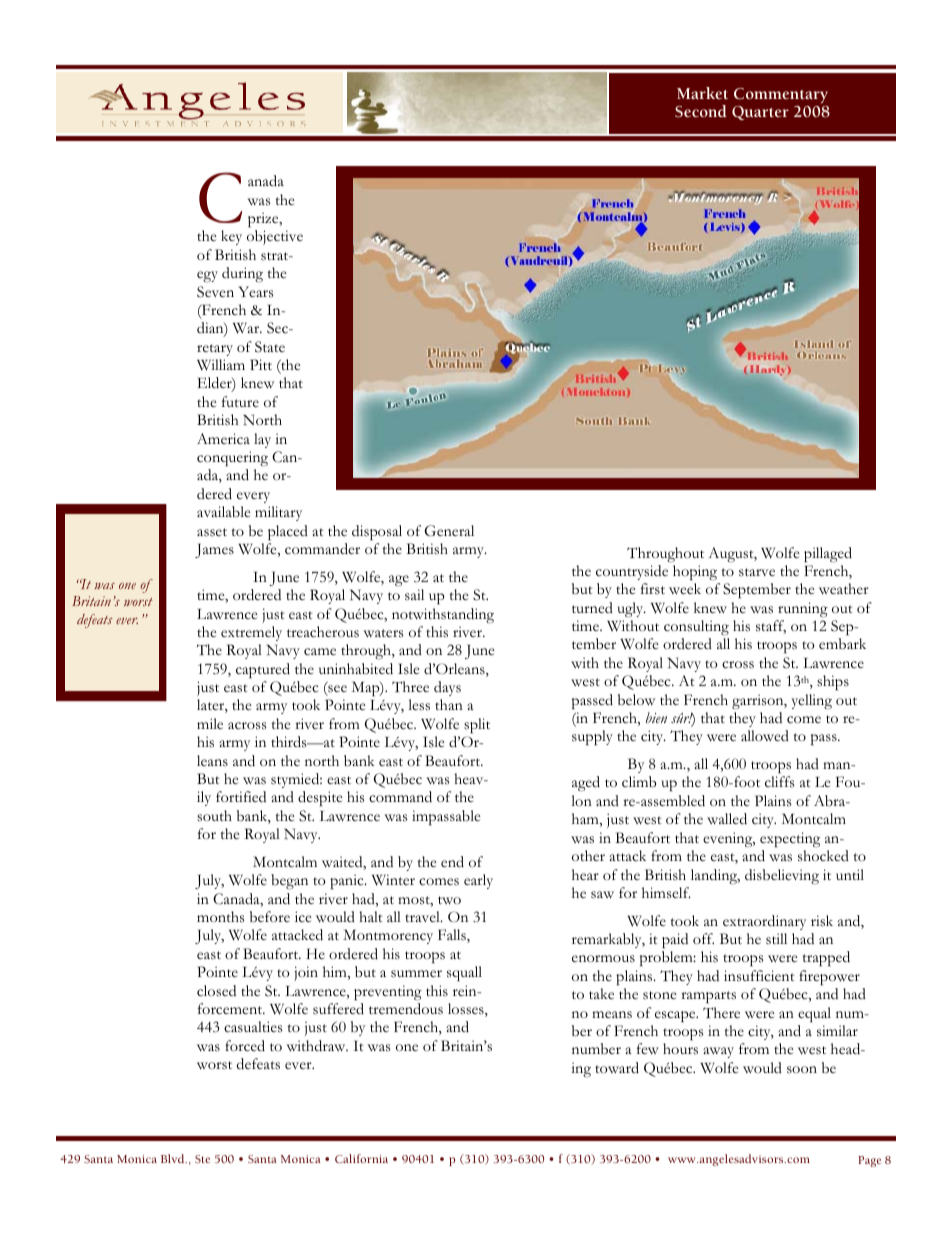 Image resolution: width=952 pixels, height=1233 pixels. I want to click on disbelieving, so click(782, 877).
